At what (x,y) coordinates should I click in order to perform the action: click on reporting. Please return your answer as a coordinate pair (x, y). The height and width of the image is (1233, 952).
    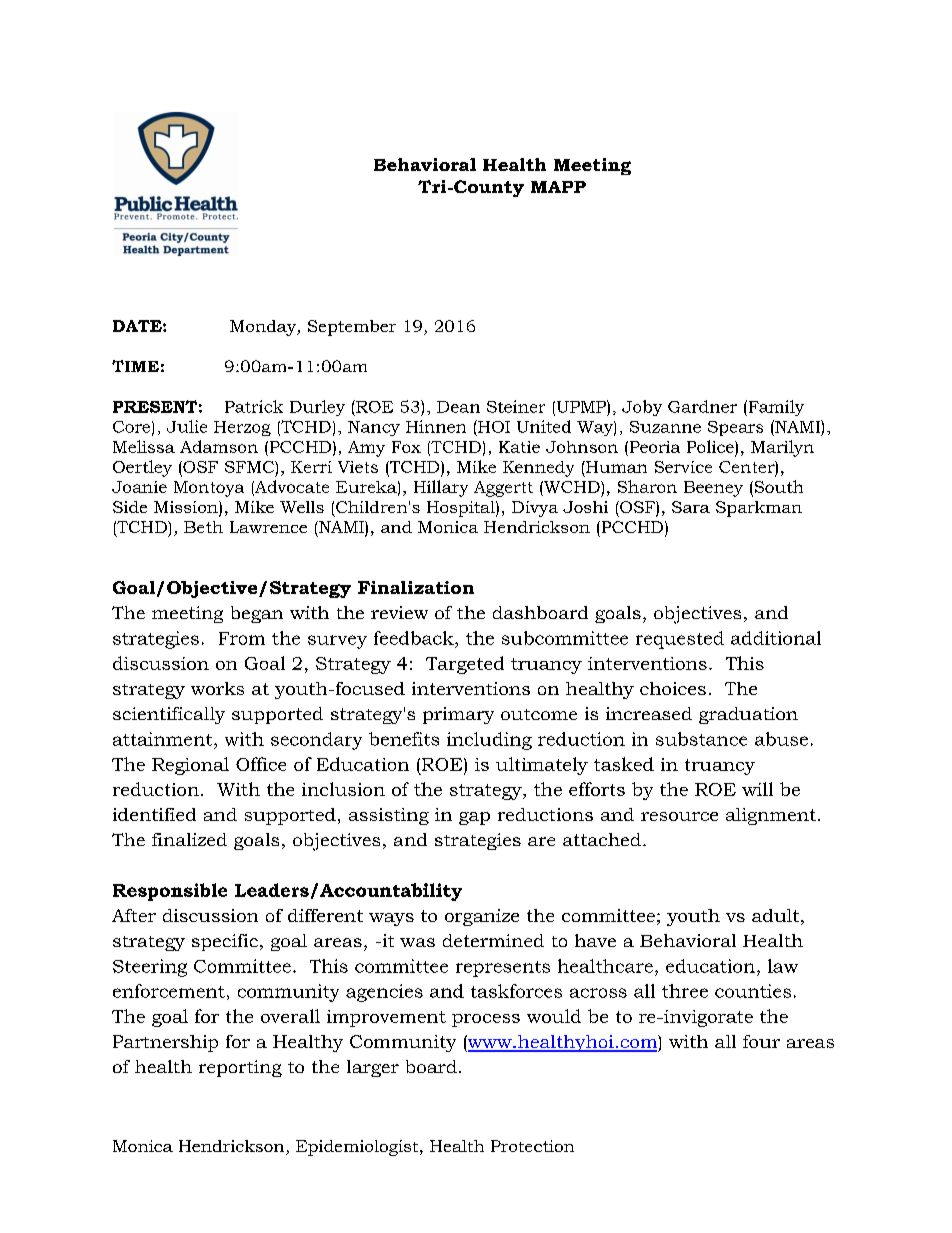
    Looking at the image, I should click on (240, 1068).
